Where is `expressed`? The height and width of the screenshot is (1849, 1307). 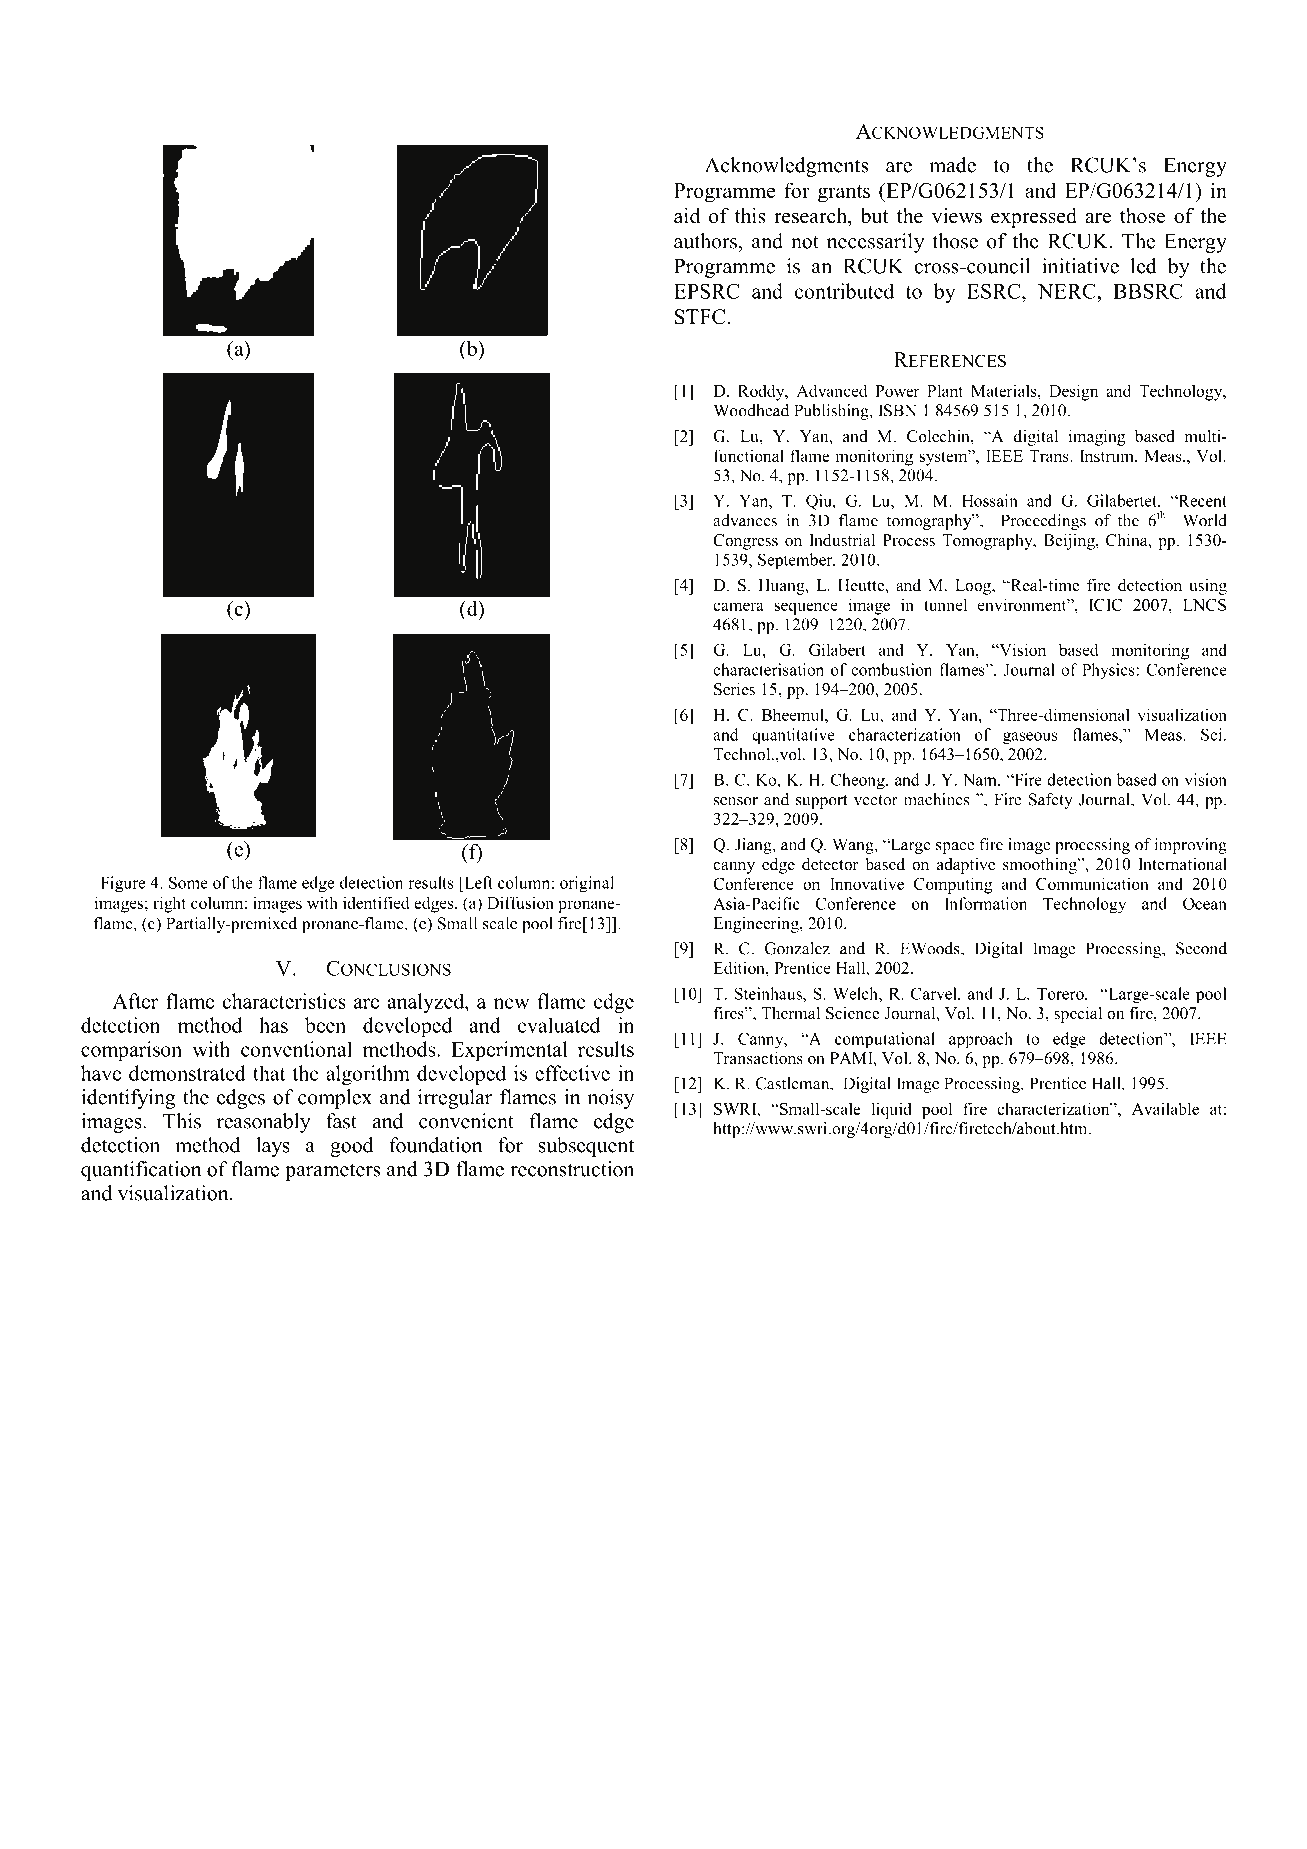 expressed is located at coordinates (1034, 218).
